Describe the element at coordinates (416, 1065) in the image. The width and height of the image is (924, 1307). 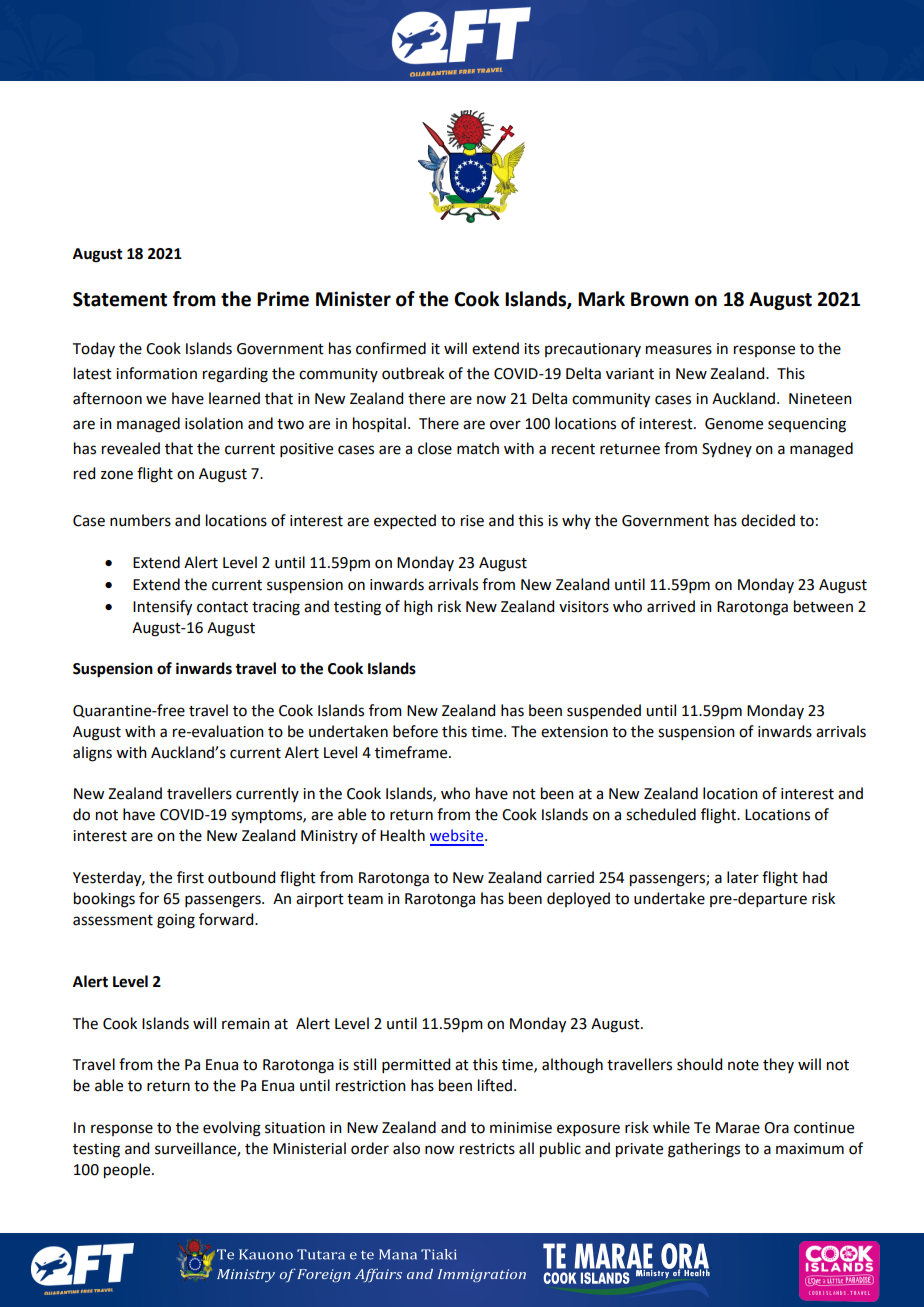
I see `permitted` at that location.
